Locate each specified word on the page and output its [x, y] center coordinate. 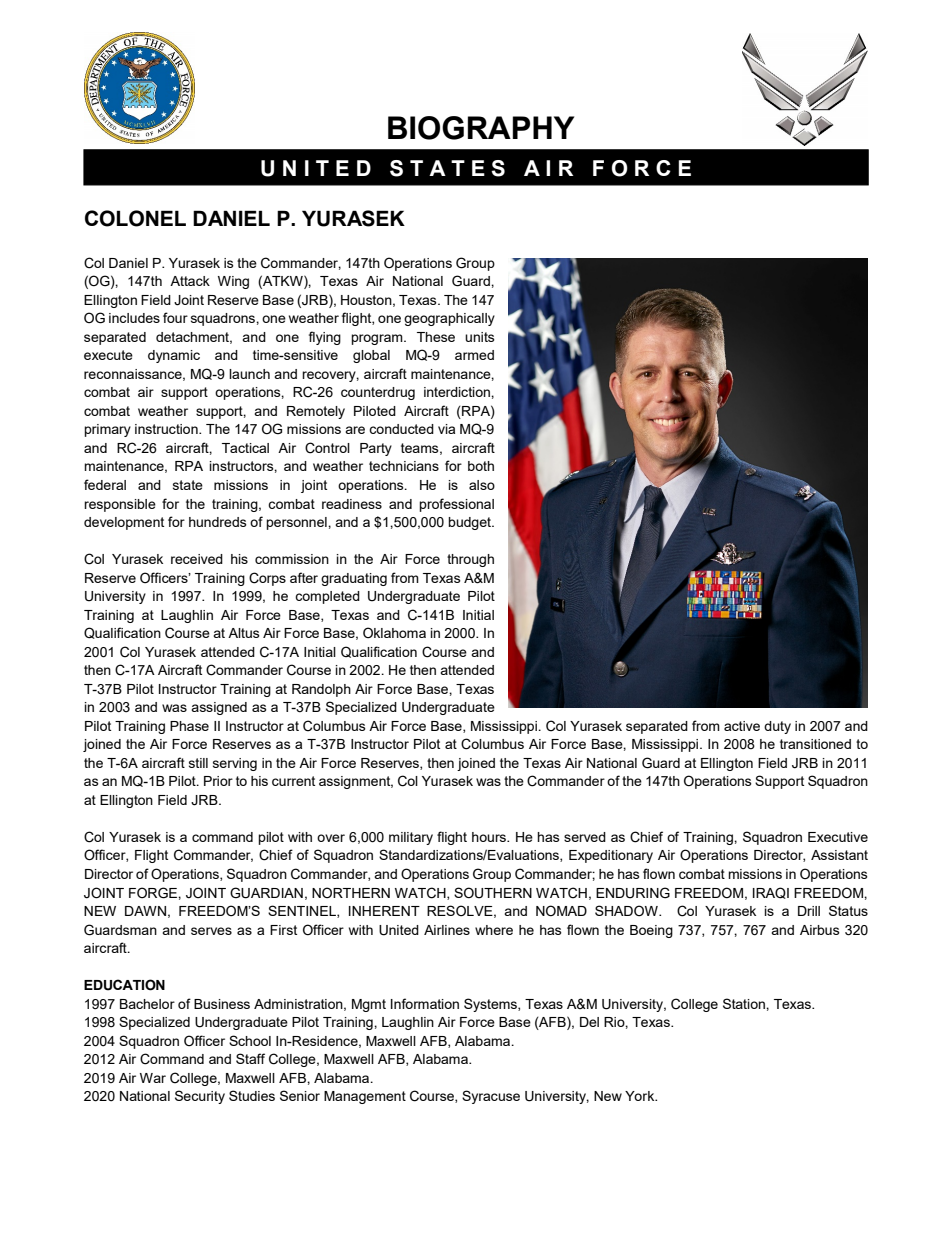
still [198, 763]
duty [777, 727]
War [153, 1078]
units [480, 337]
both [481, 466]
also [482, 485]
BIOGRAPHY [481, 128]
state [188, 485]
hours [490, 837]
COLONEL [135, 218]
